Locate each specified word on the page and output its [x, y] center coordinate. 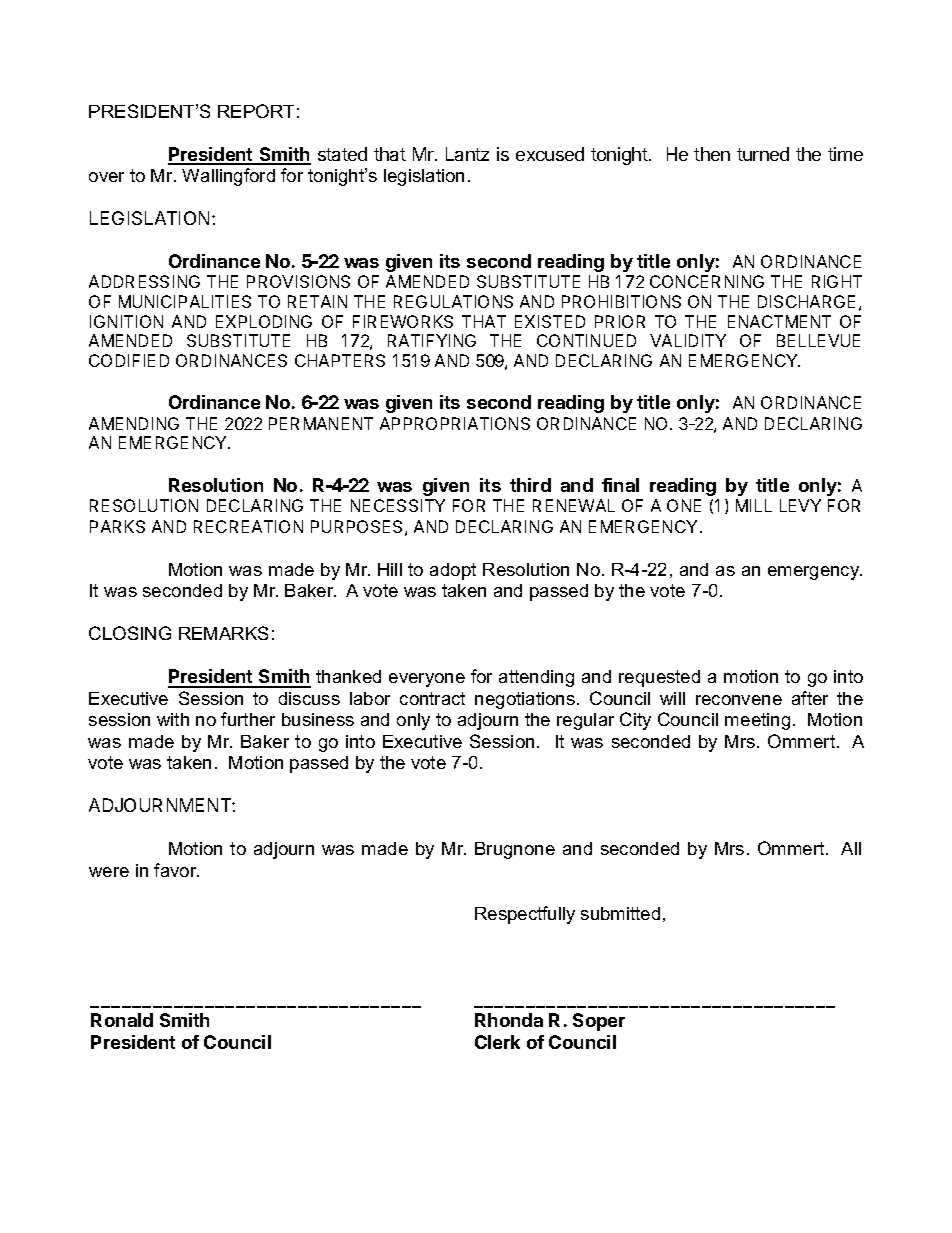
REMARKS [223, 633]
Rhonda [509, 1020]
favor [176, 870]
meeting [757, 721]
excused [550, 154]
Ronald [122, 1020]
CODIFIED [129, 360]
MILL [754, 505]
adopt [453, 571]
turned [763, 154]
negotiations [525, 700]
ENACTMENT [779, 321]
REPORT [256, 111]
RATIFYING [432, 340]
